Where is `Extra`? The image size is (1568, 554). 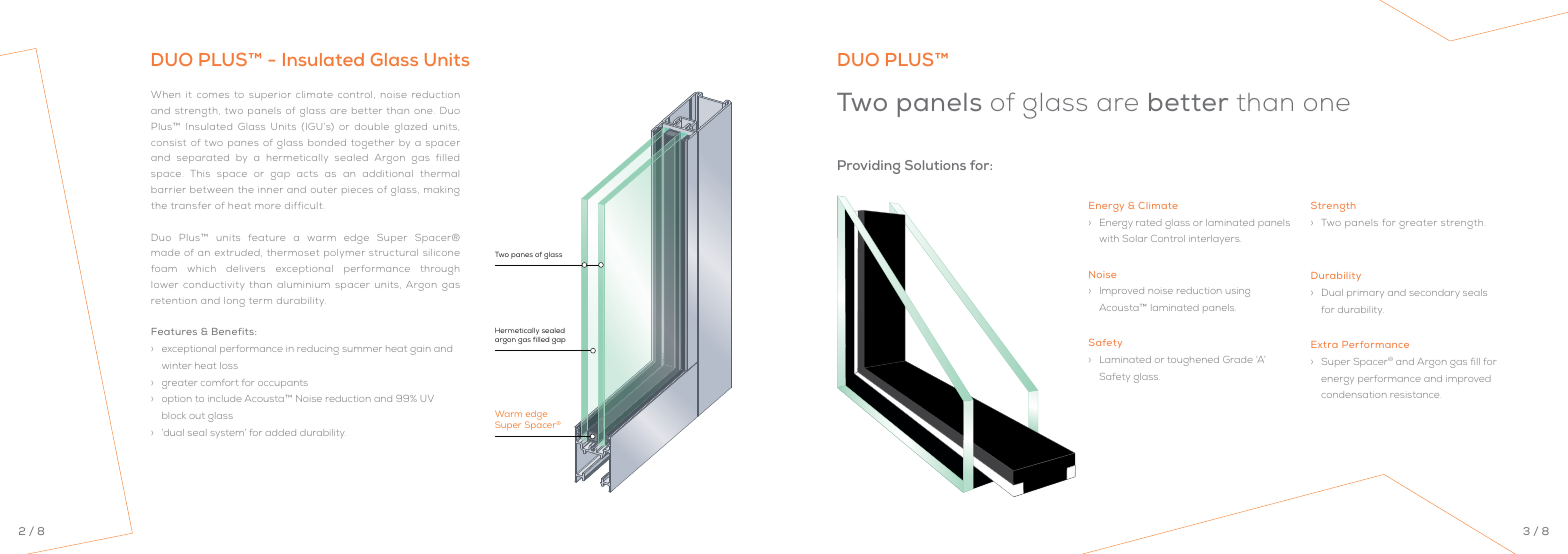 Extra is located at coordinates (1324, 344).
